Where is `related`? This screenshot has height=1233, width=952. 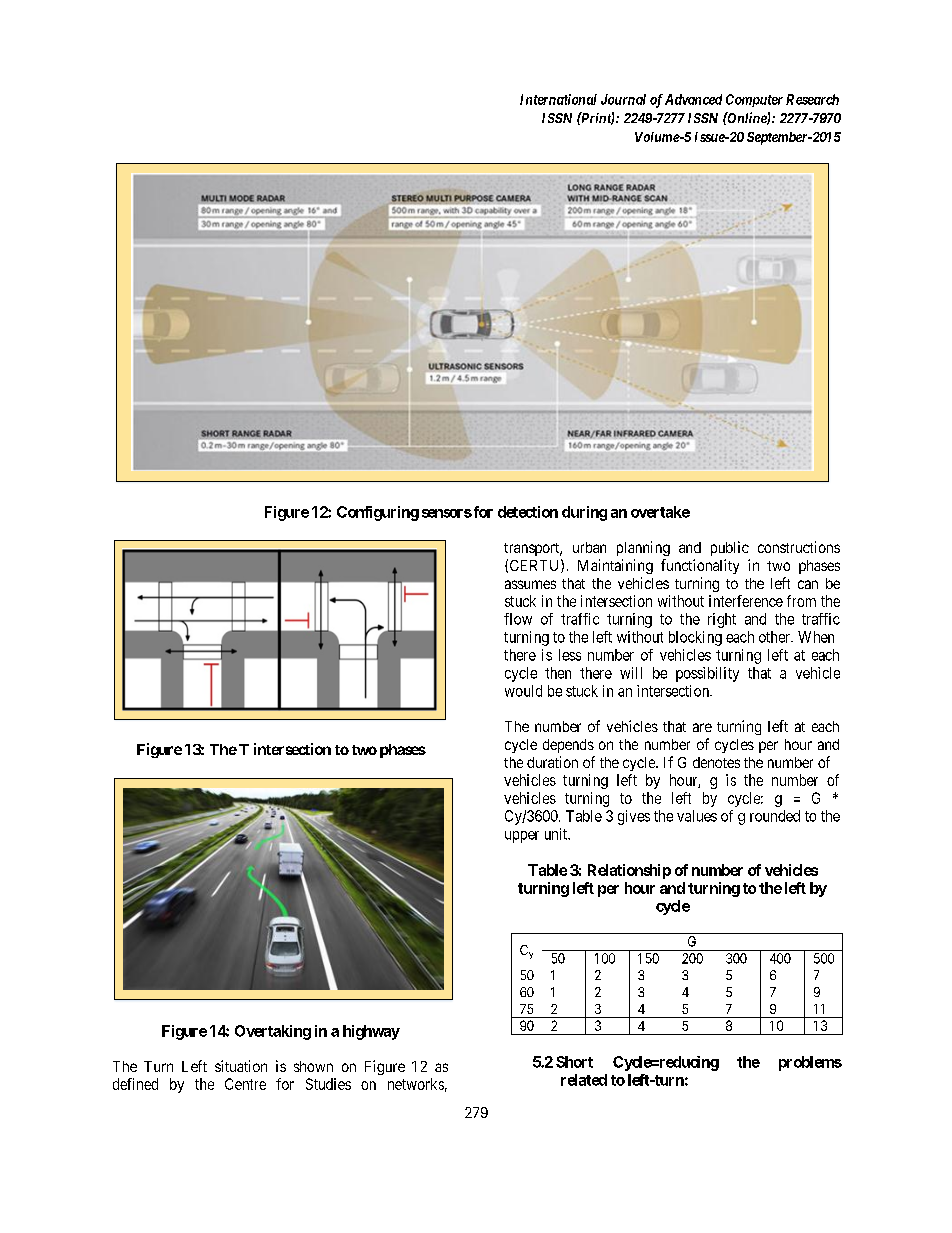 related is located at coordinates (584, 1080).
